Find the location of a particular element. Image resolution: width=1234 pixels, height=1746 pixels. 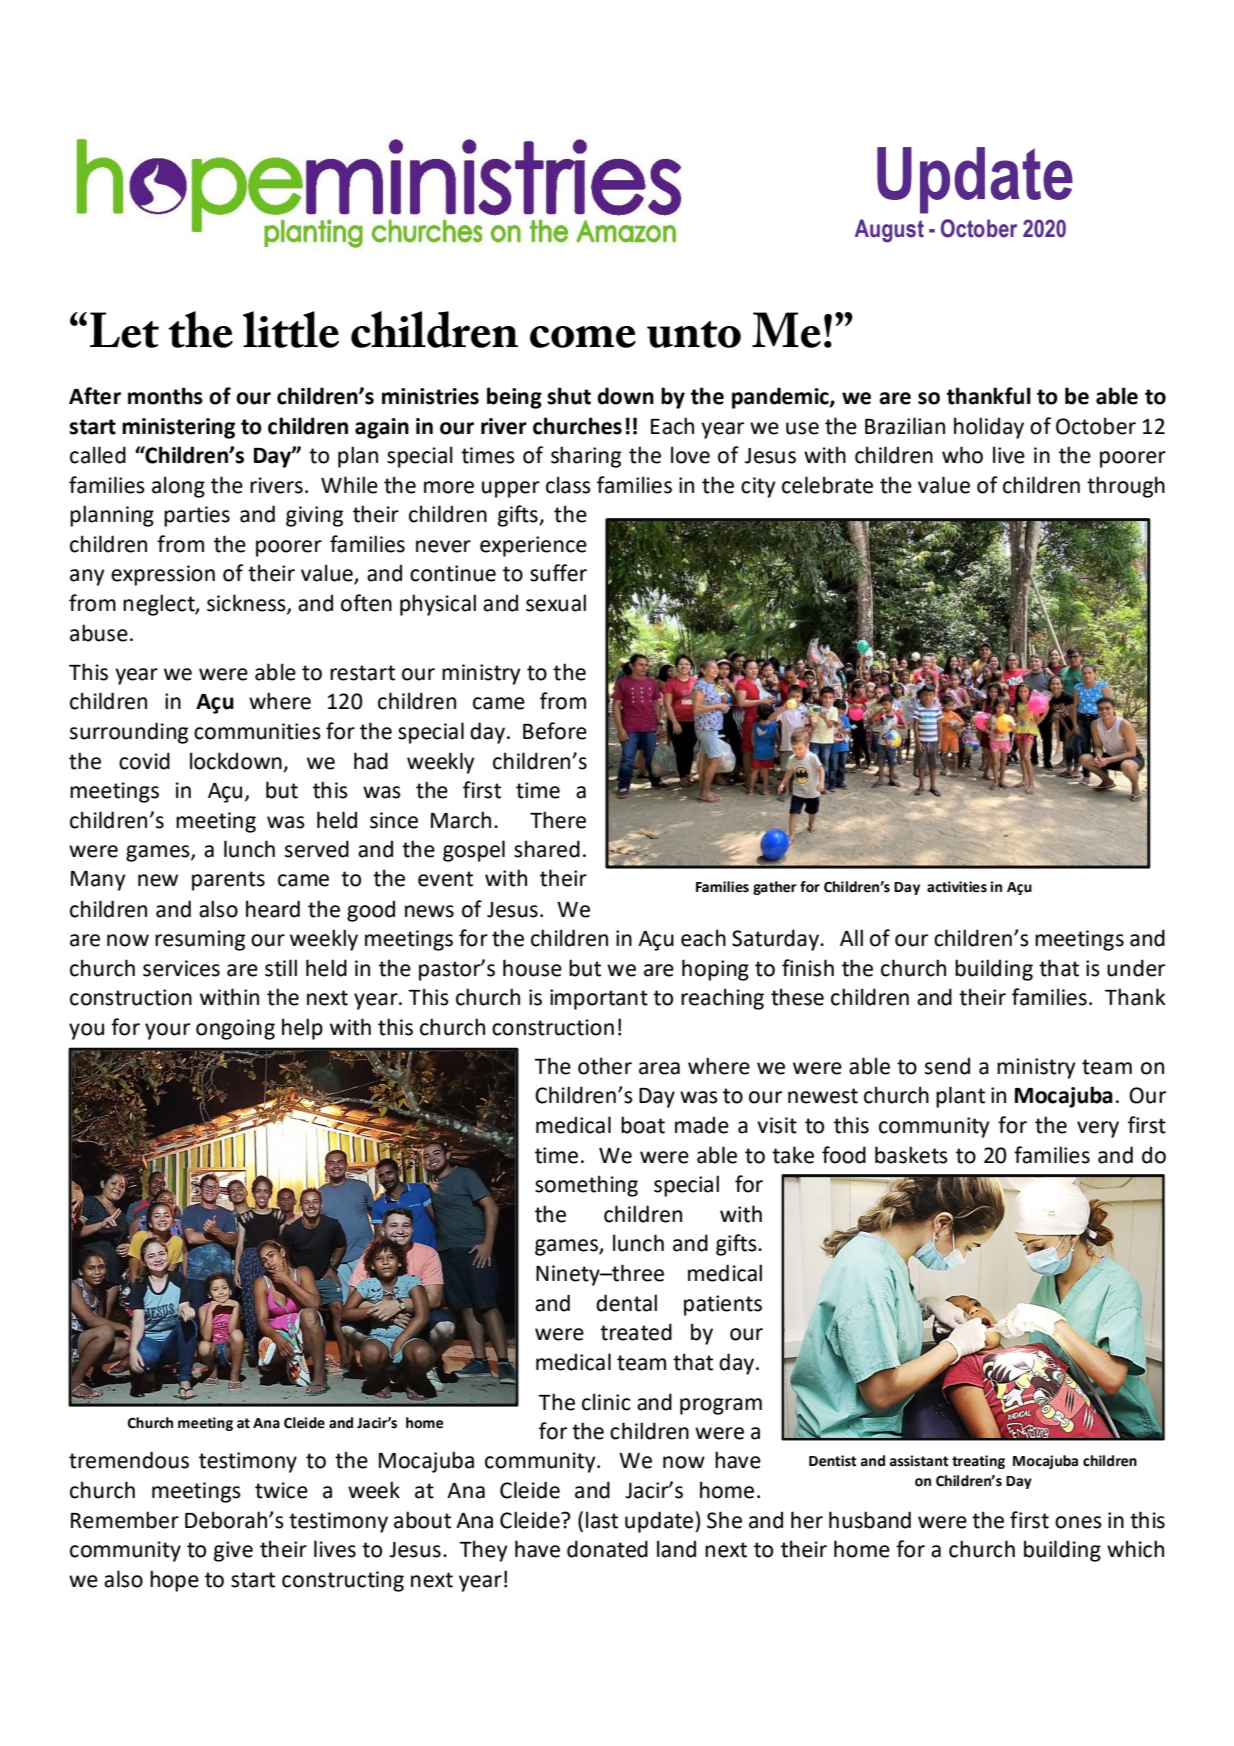

shared is located at coordinates (547, 849).
